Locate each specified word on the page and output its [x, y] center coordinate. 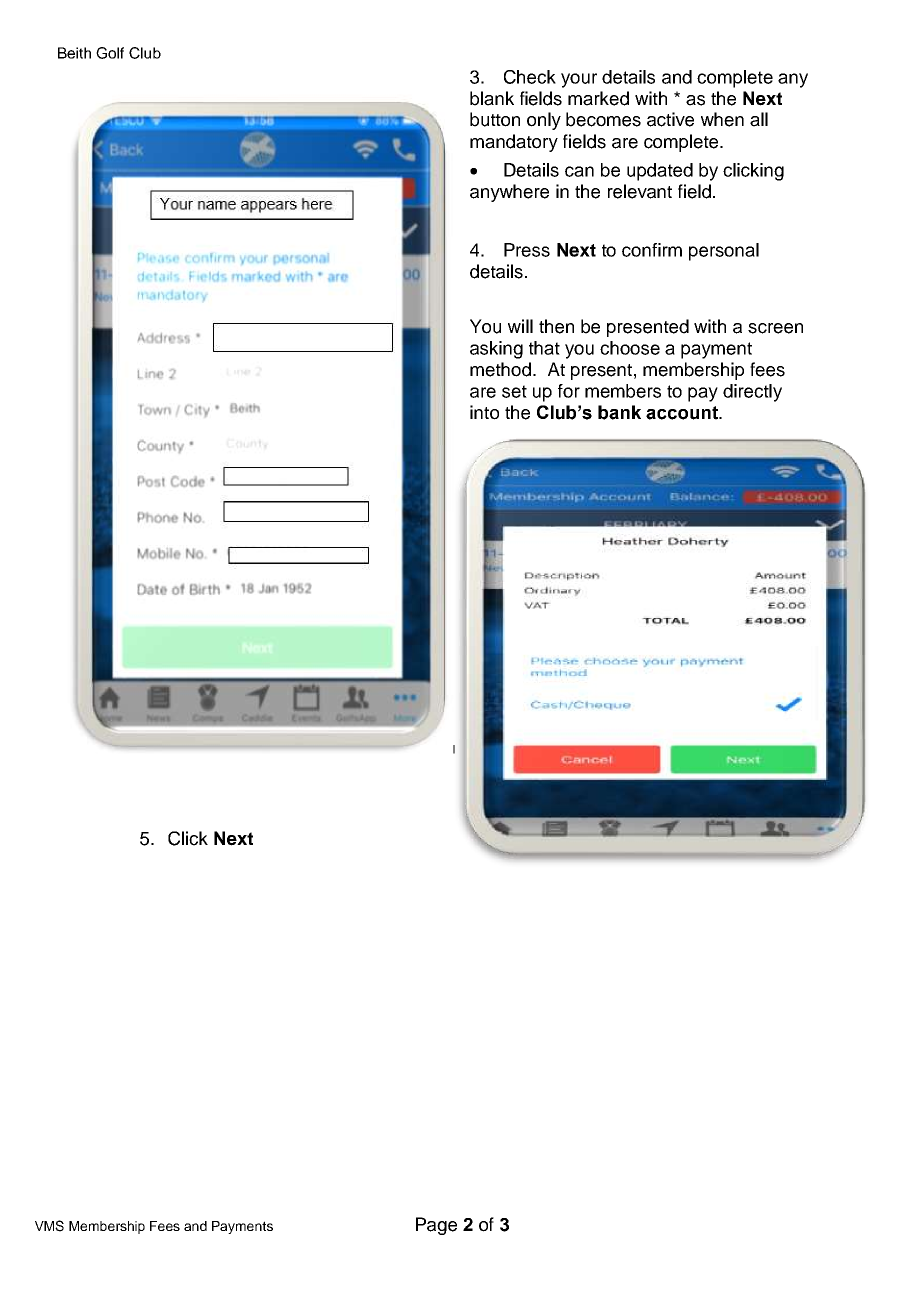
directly [752, 393]
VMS [49, 1226]
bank [619, 412]
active [670, 119]
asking [496, 350]
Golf [110, 53]
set [514, 391]
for [569, 391]
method [500, 369]
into [484, 412]
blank [492, 98]
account [683, 413]
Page [436, 1226]
